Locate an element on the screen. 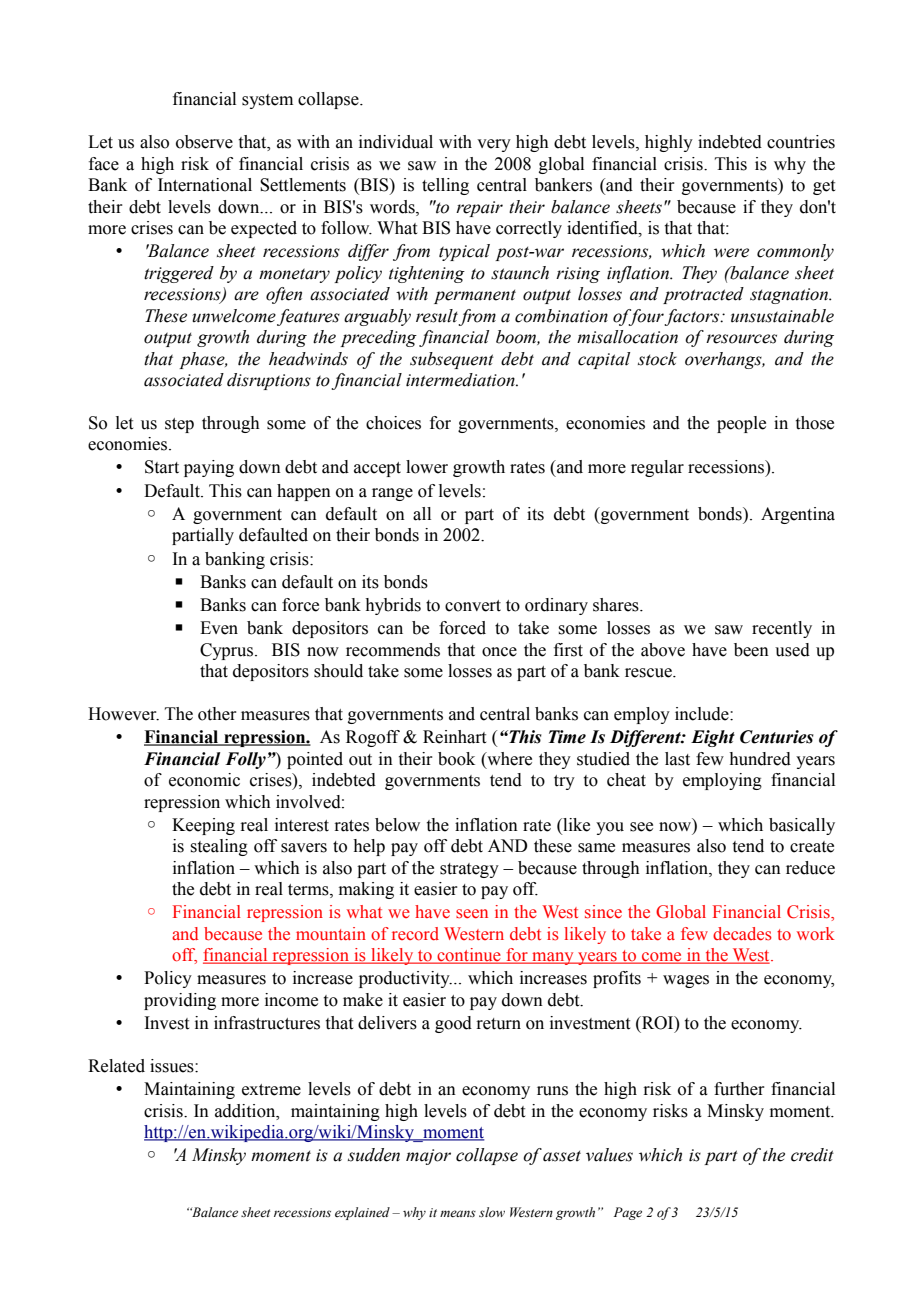  convert is located at coordinates (473, 606).
